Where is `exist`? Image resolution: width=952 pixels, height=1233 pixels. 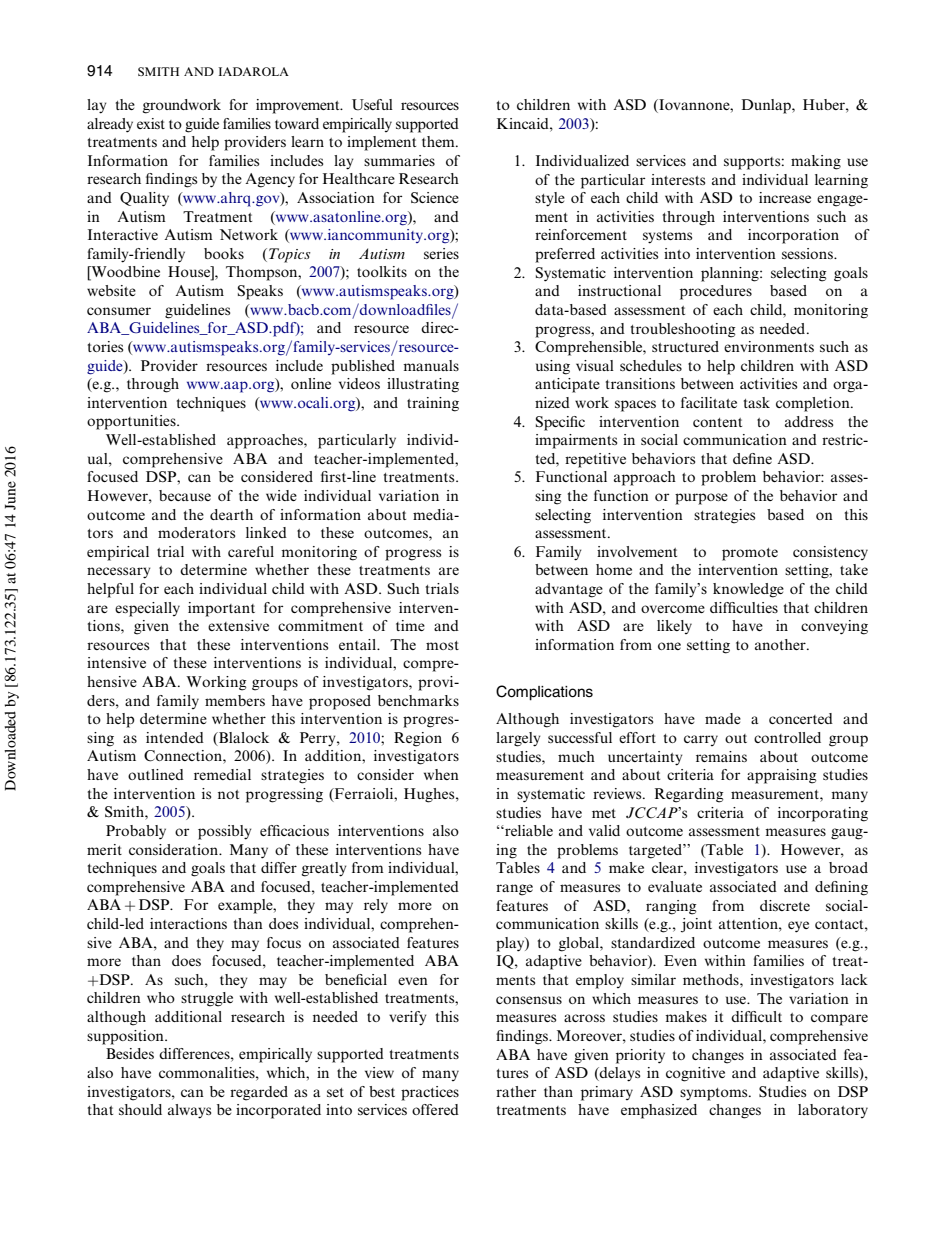 exist is located at coordinates (151, 123).
